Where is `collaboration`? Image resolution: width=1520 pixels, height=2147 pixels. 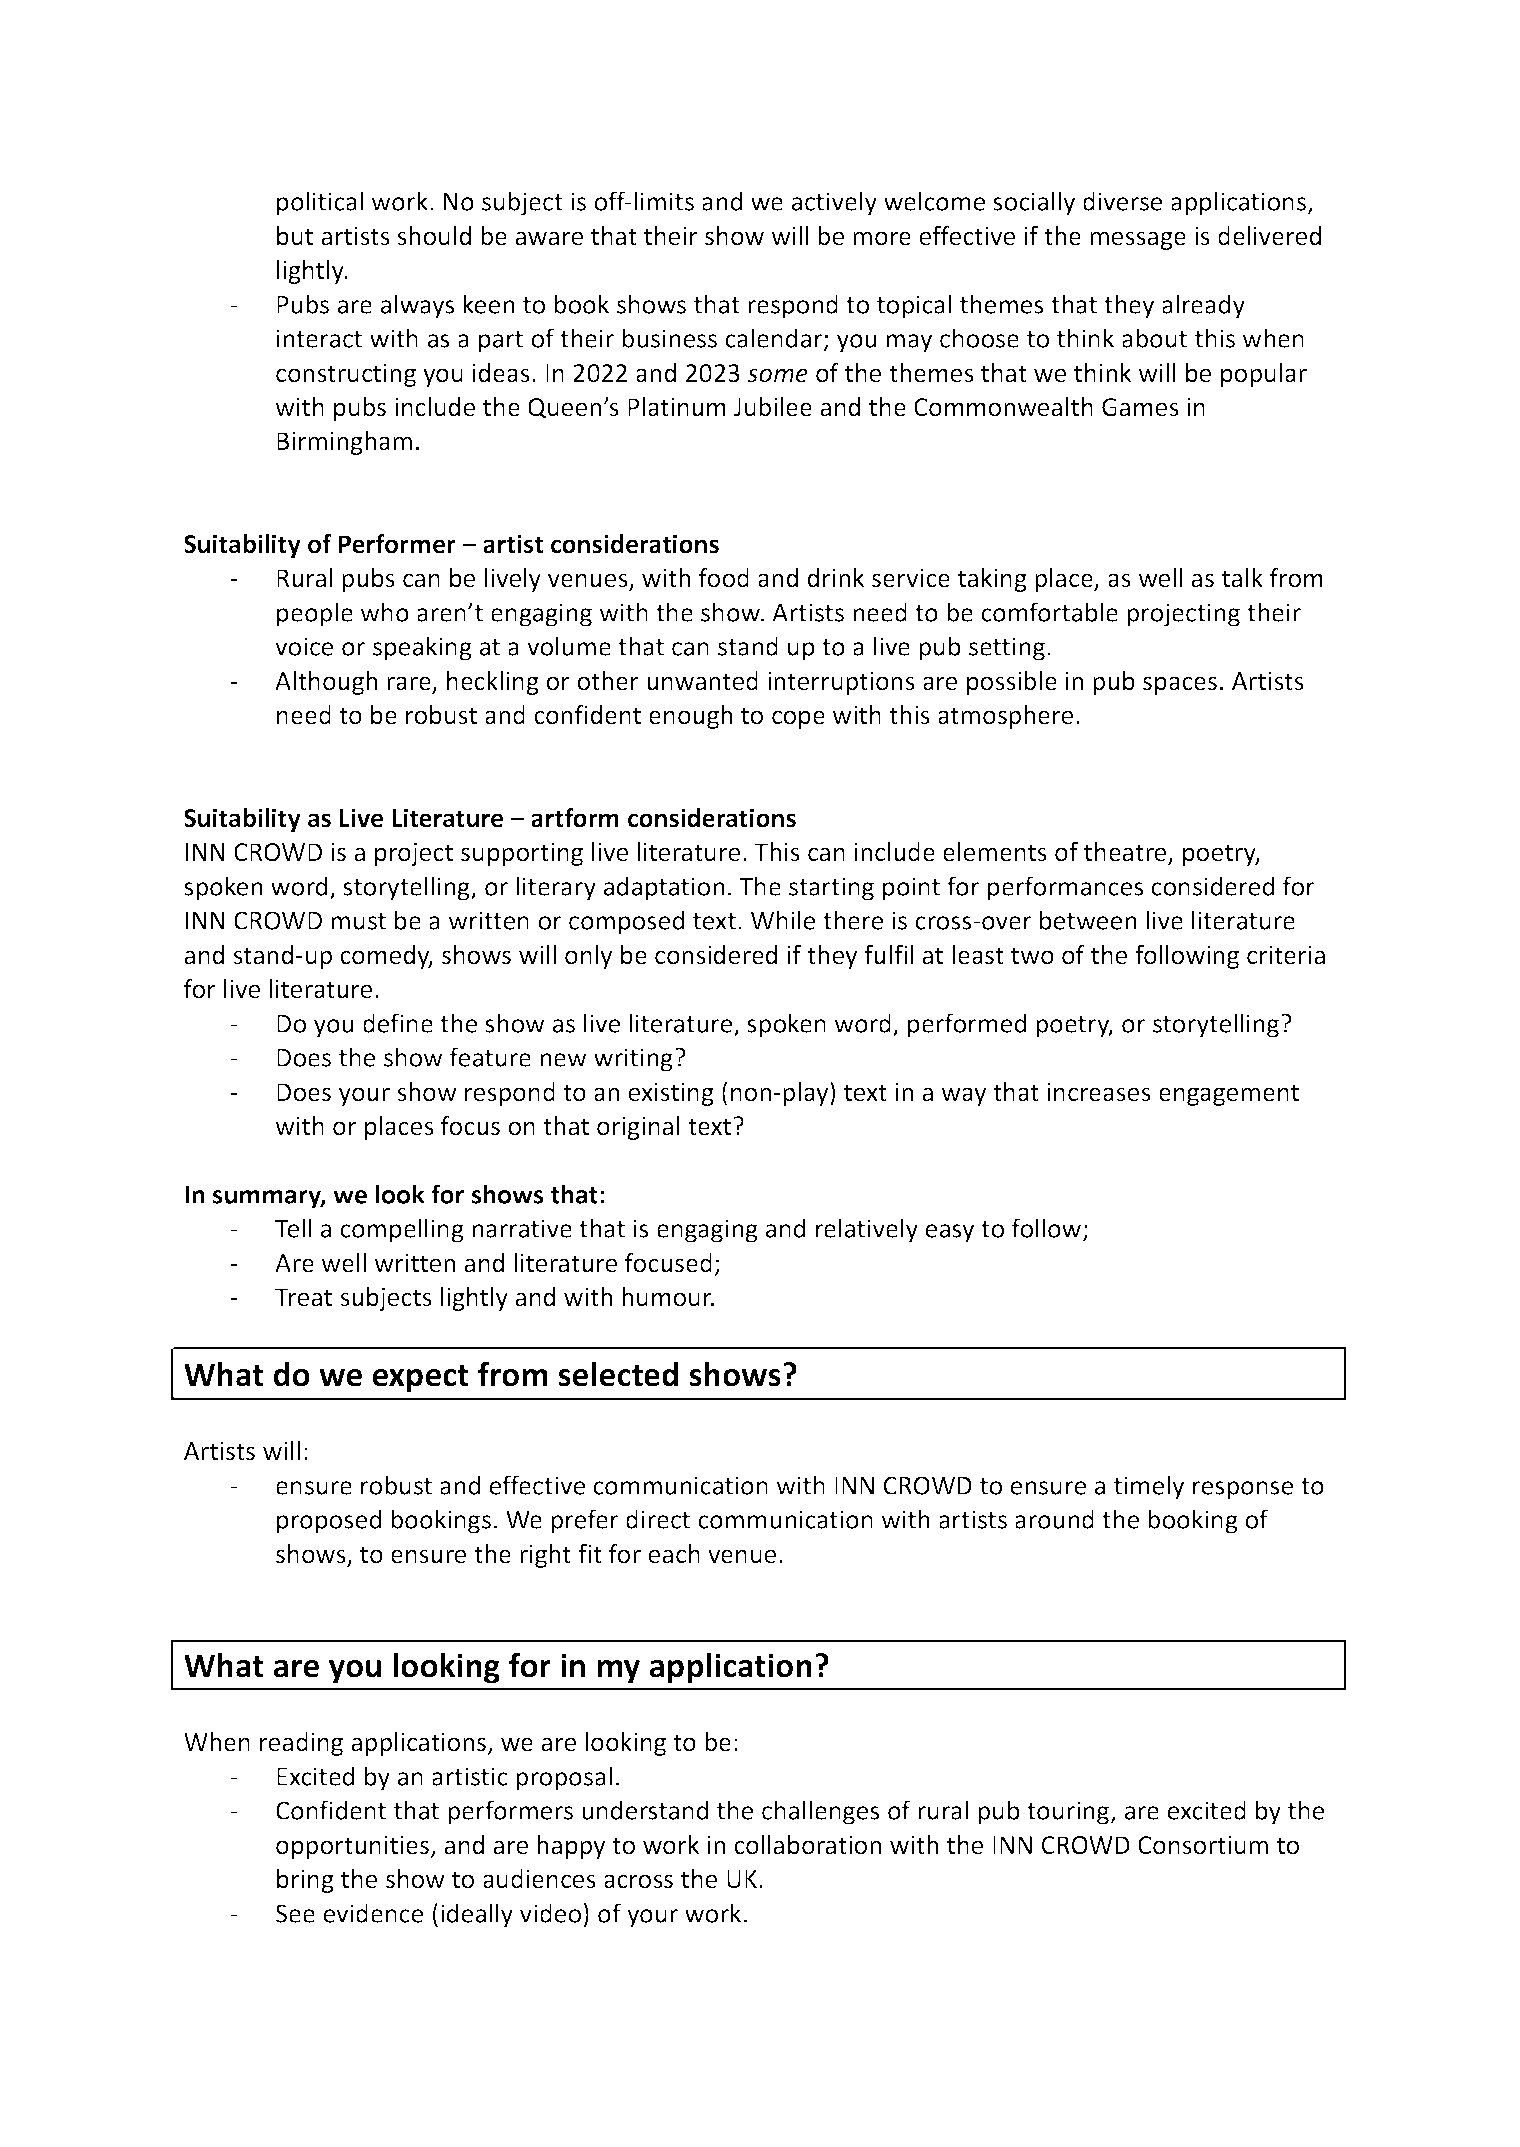
collaboration is located at coordinates (807, 1845).
